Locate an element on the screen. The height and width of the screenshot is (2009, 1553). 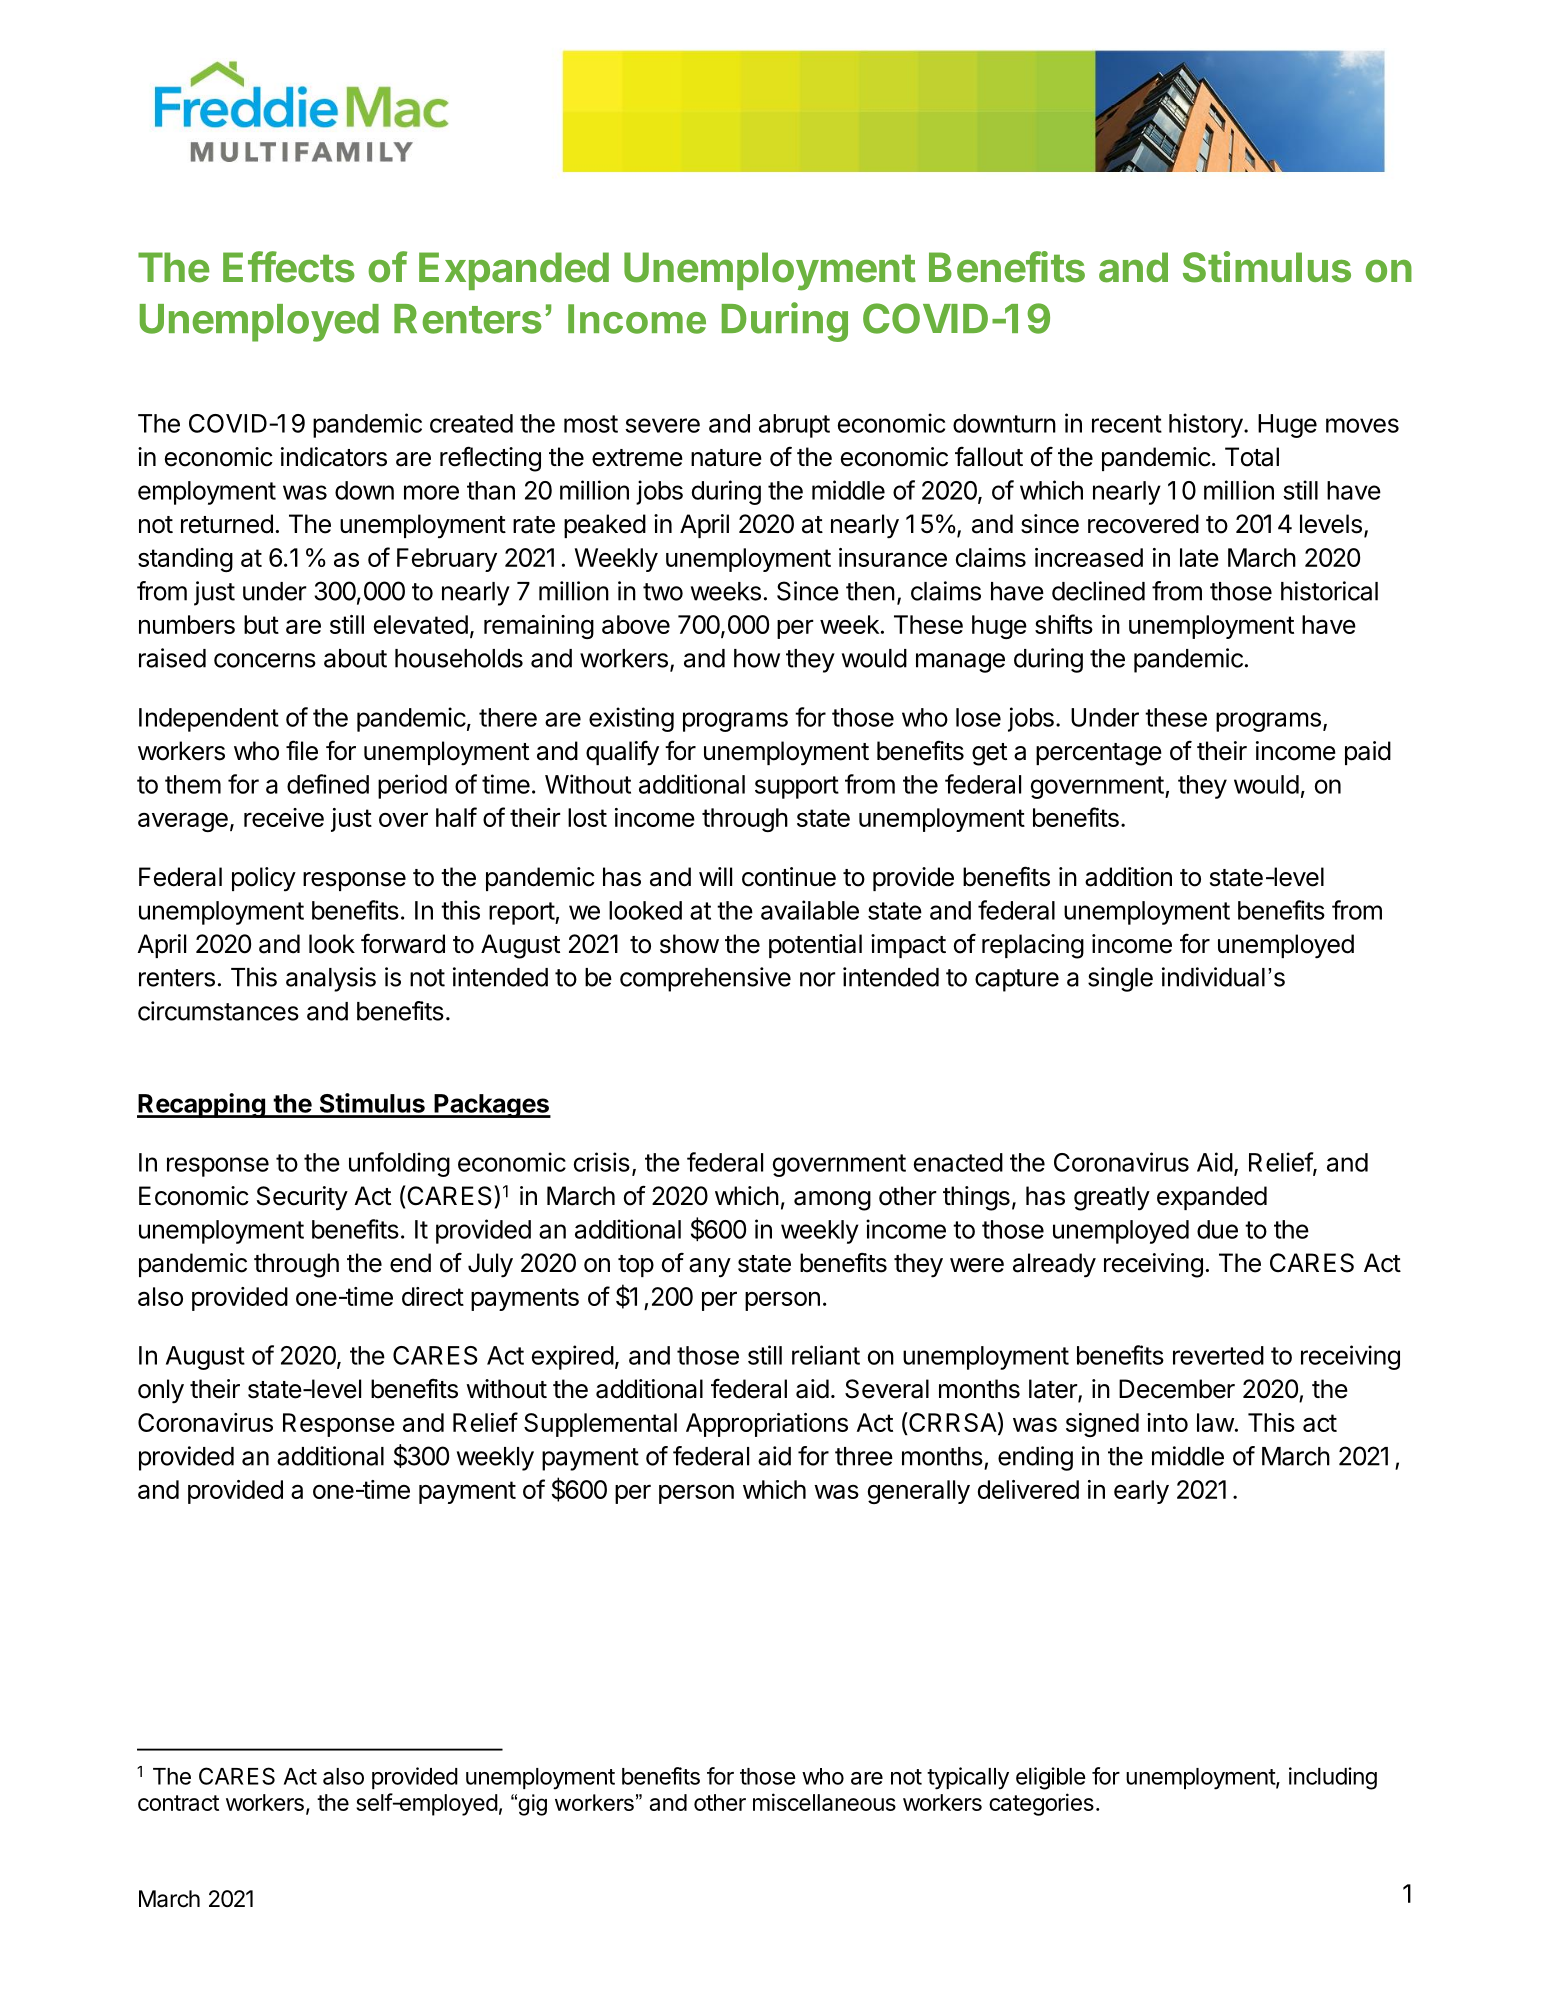
Effects is located at coordinates (289, 267).
